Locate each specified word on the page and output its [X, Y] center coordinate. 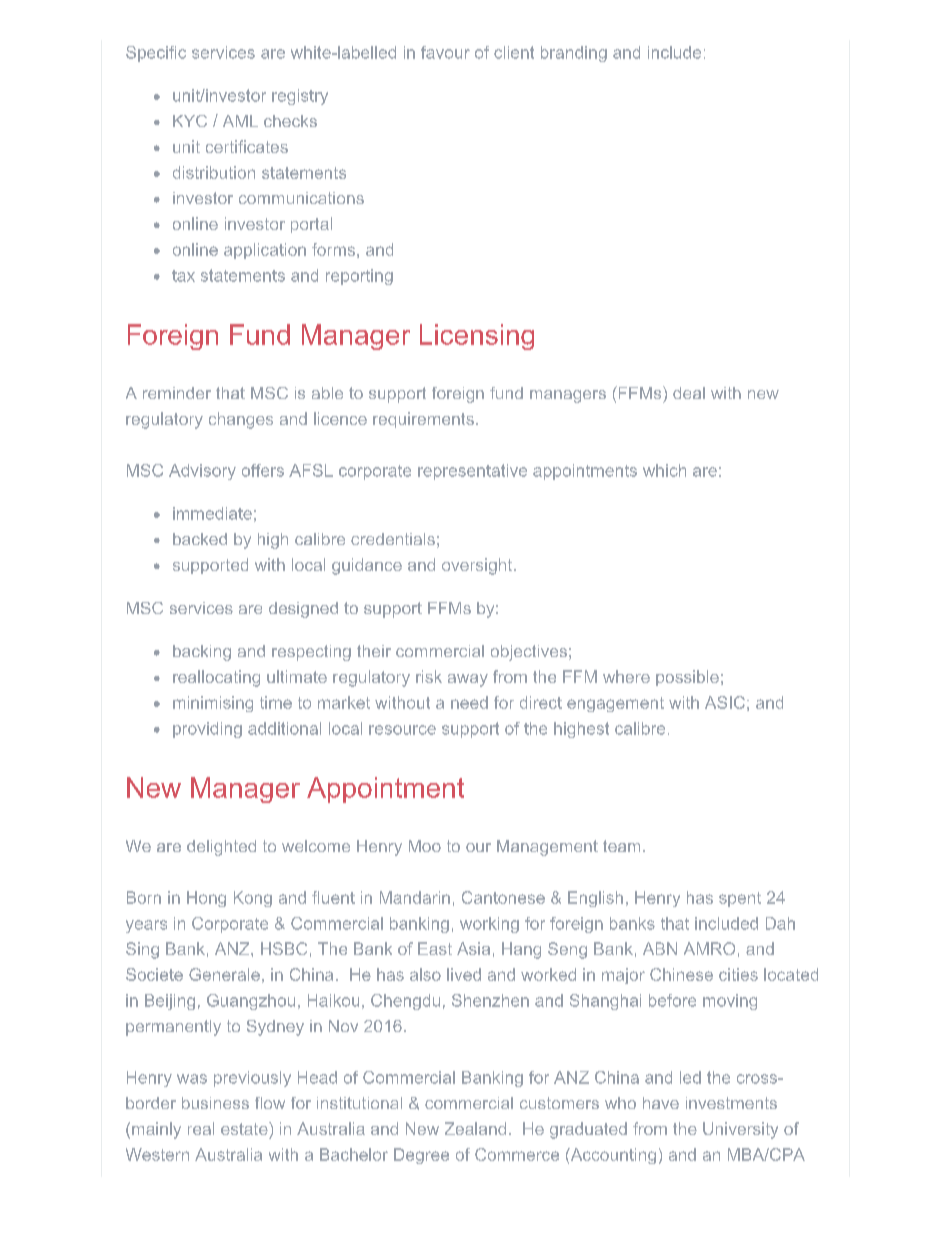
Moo [425, 846]
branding [574, 54]
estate [245, 1128]
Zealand [475, 1128]
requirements [423, 420]
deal [689, 393]
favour [445, 52]
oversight [478, 566]
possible [687, 678]
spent [740, 899]
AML [240, 121]
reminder [177, 393]
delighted [221, 848]
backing [202, 653]
